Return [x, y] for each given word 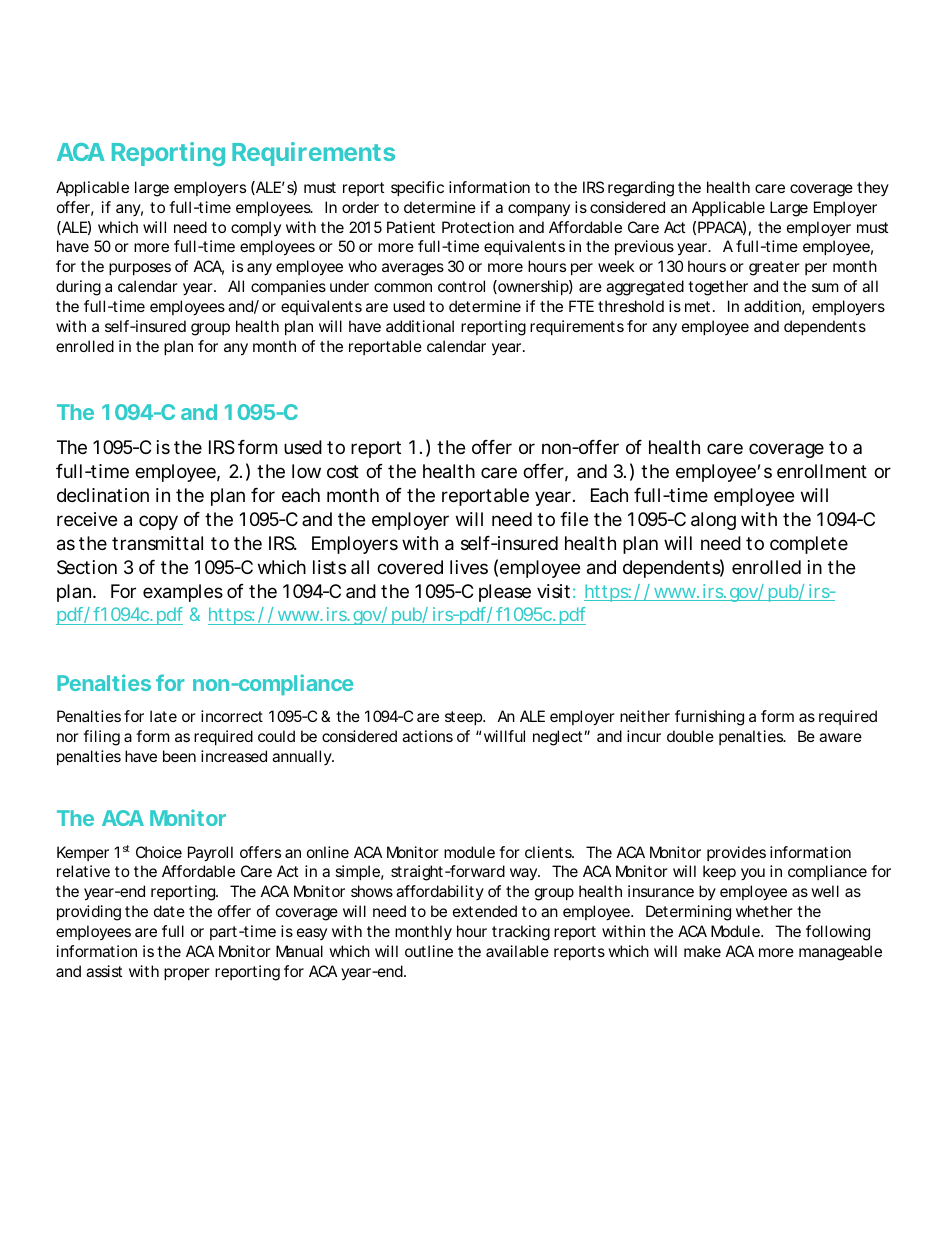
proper [187, 974]
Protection [478, 227]
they [873, 188]
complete [809, 545]
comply [256, 228]
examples [183, 593]
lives [469, 567]
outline [429, 951]
